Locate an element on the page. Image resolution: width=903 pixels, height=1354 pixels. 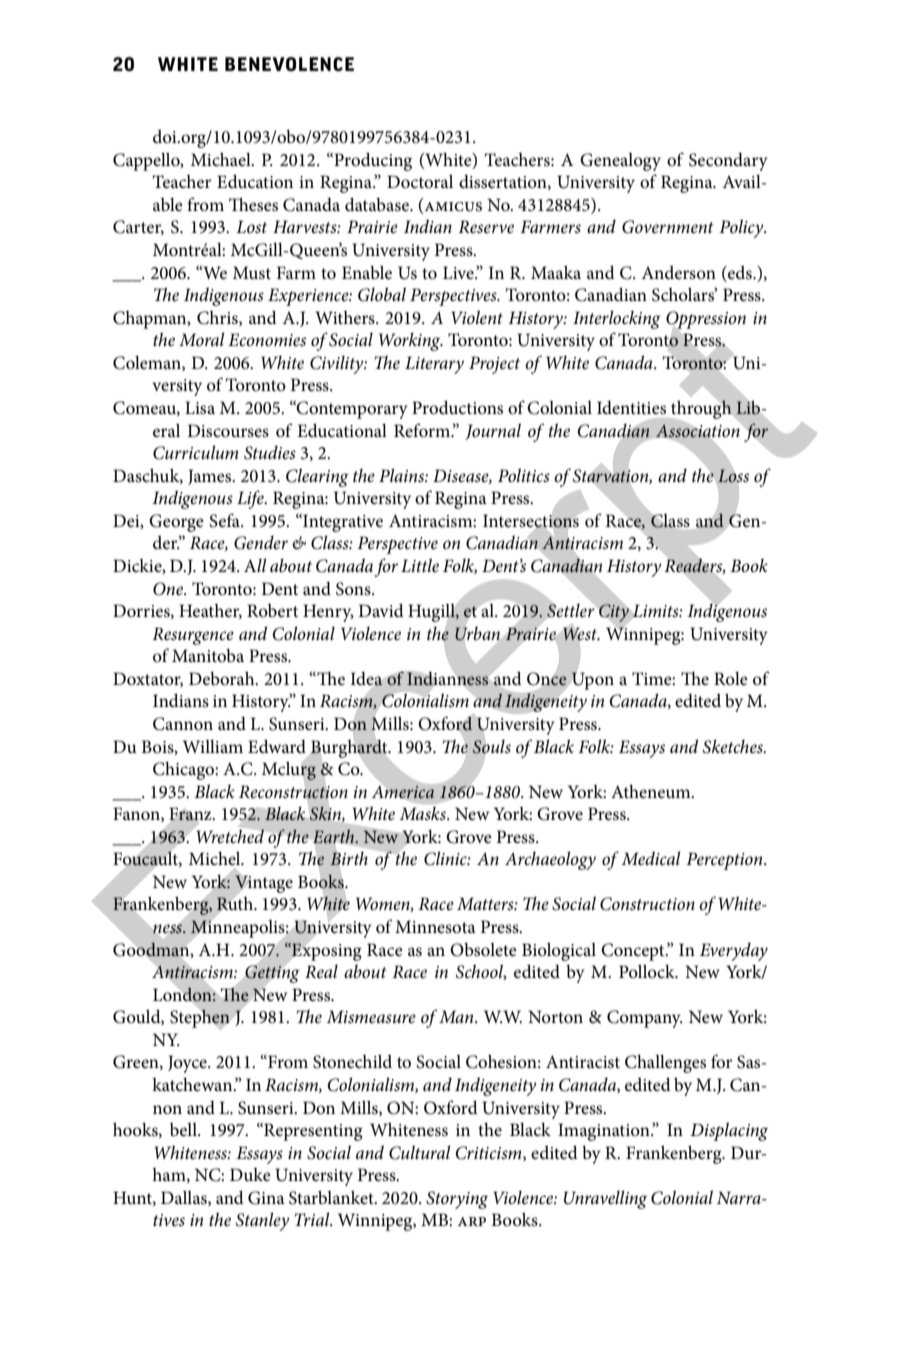
Doctoral is located at coordinates (420, 181).
